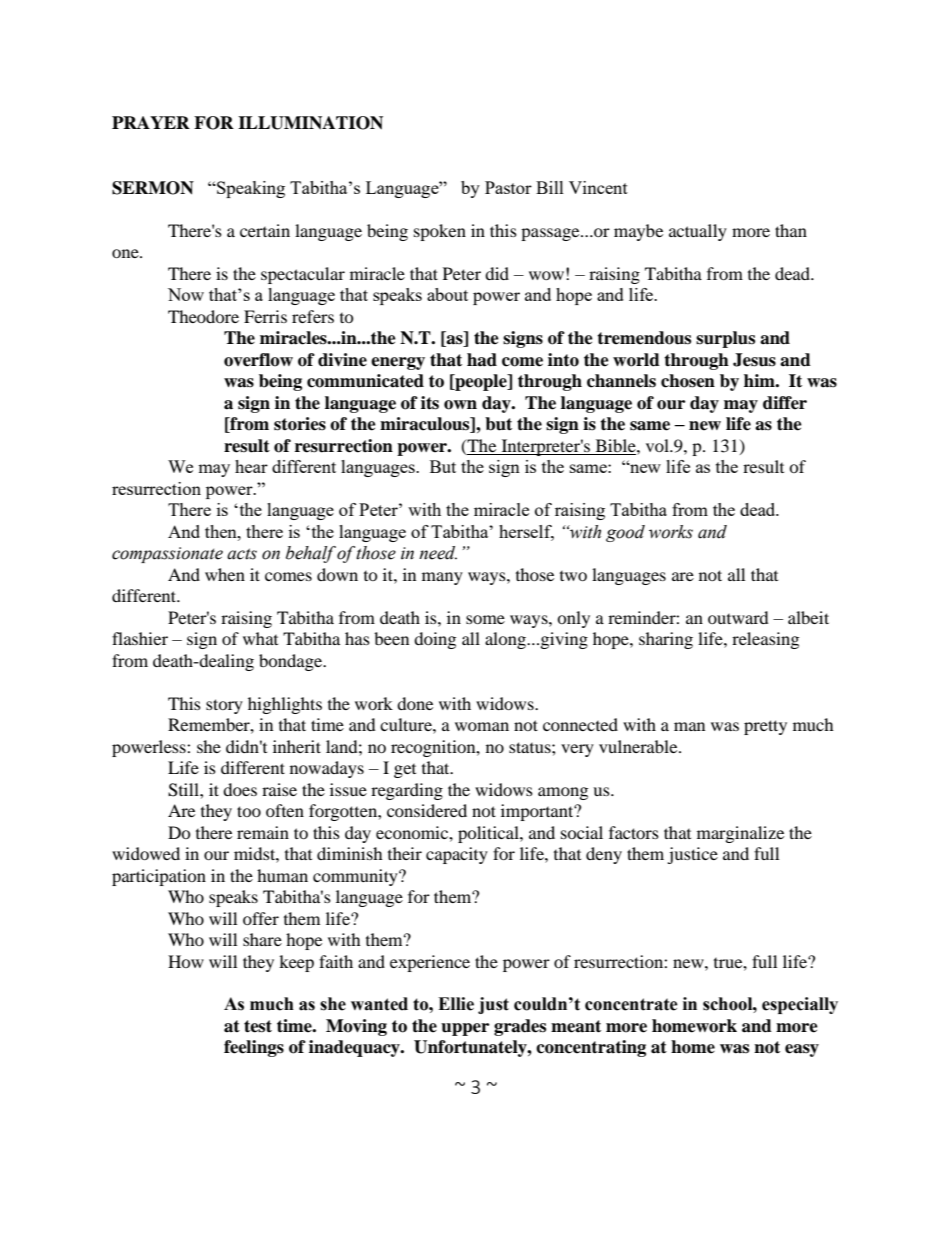 The width and height of the screenshot is (952, 1233). I want to click on miraculous, so click(426, 425).
